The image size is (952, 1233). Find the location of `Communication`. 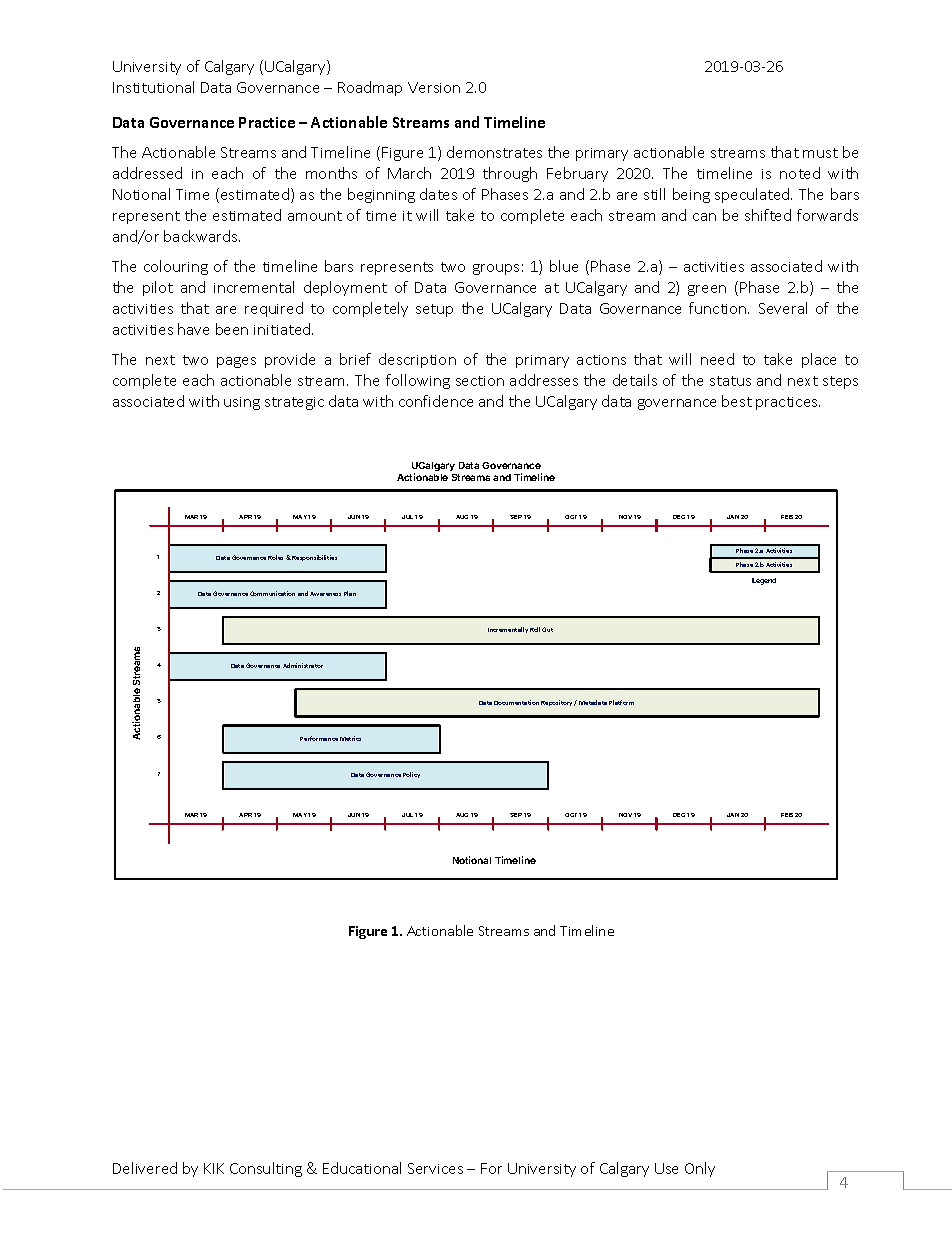

Communication is located at coordinates (272, 593).
